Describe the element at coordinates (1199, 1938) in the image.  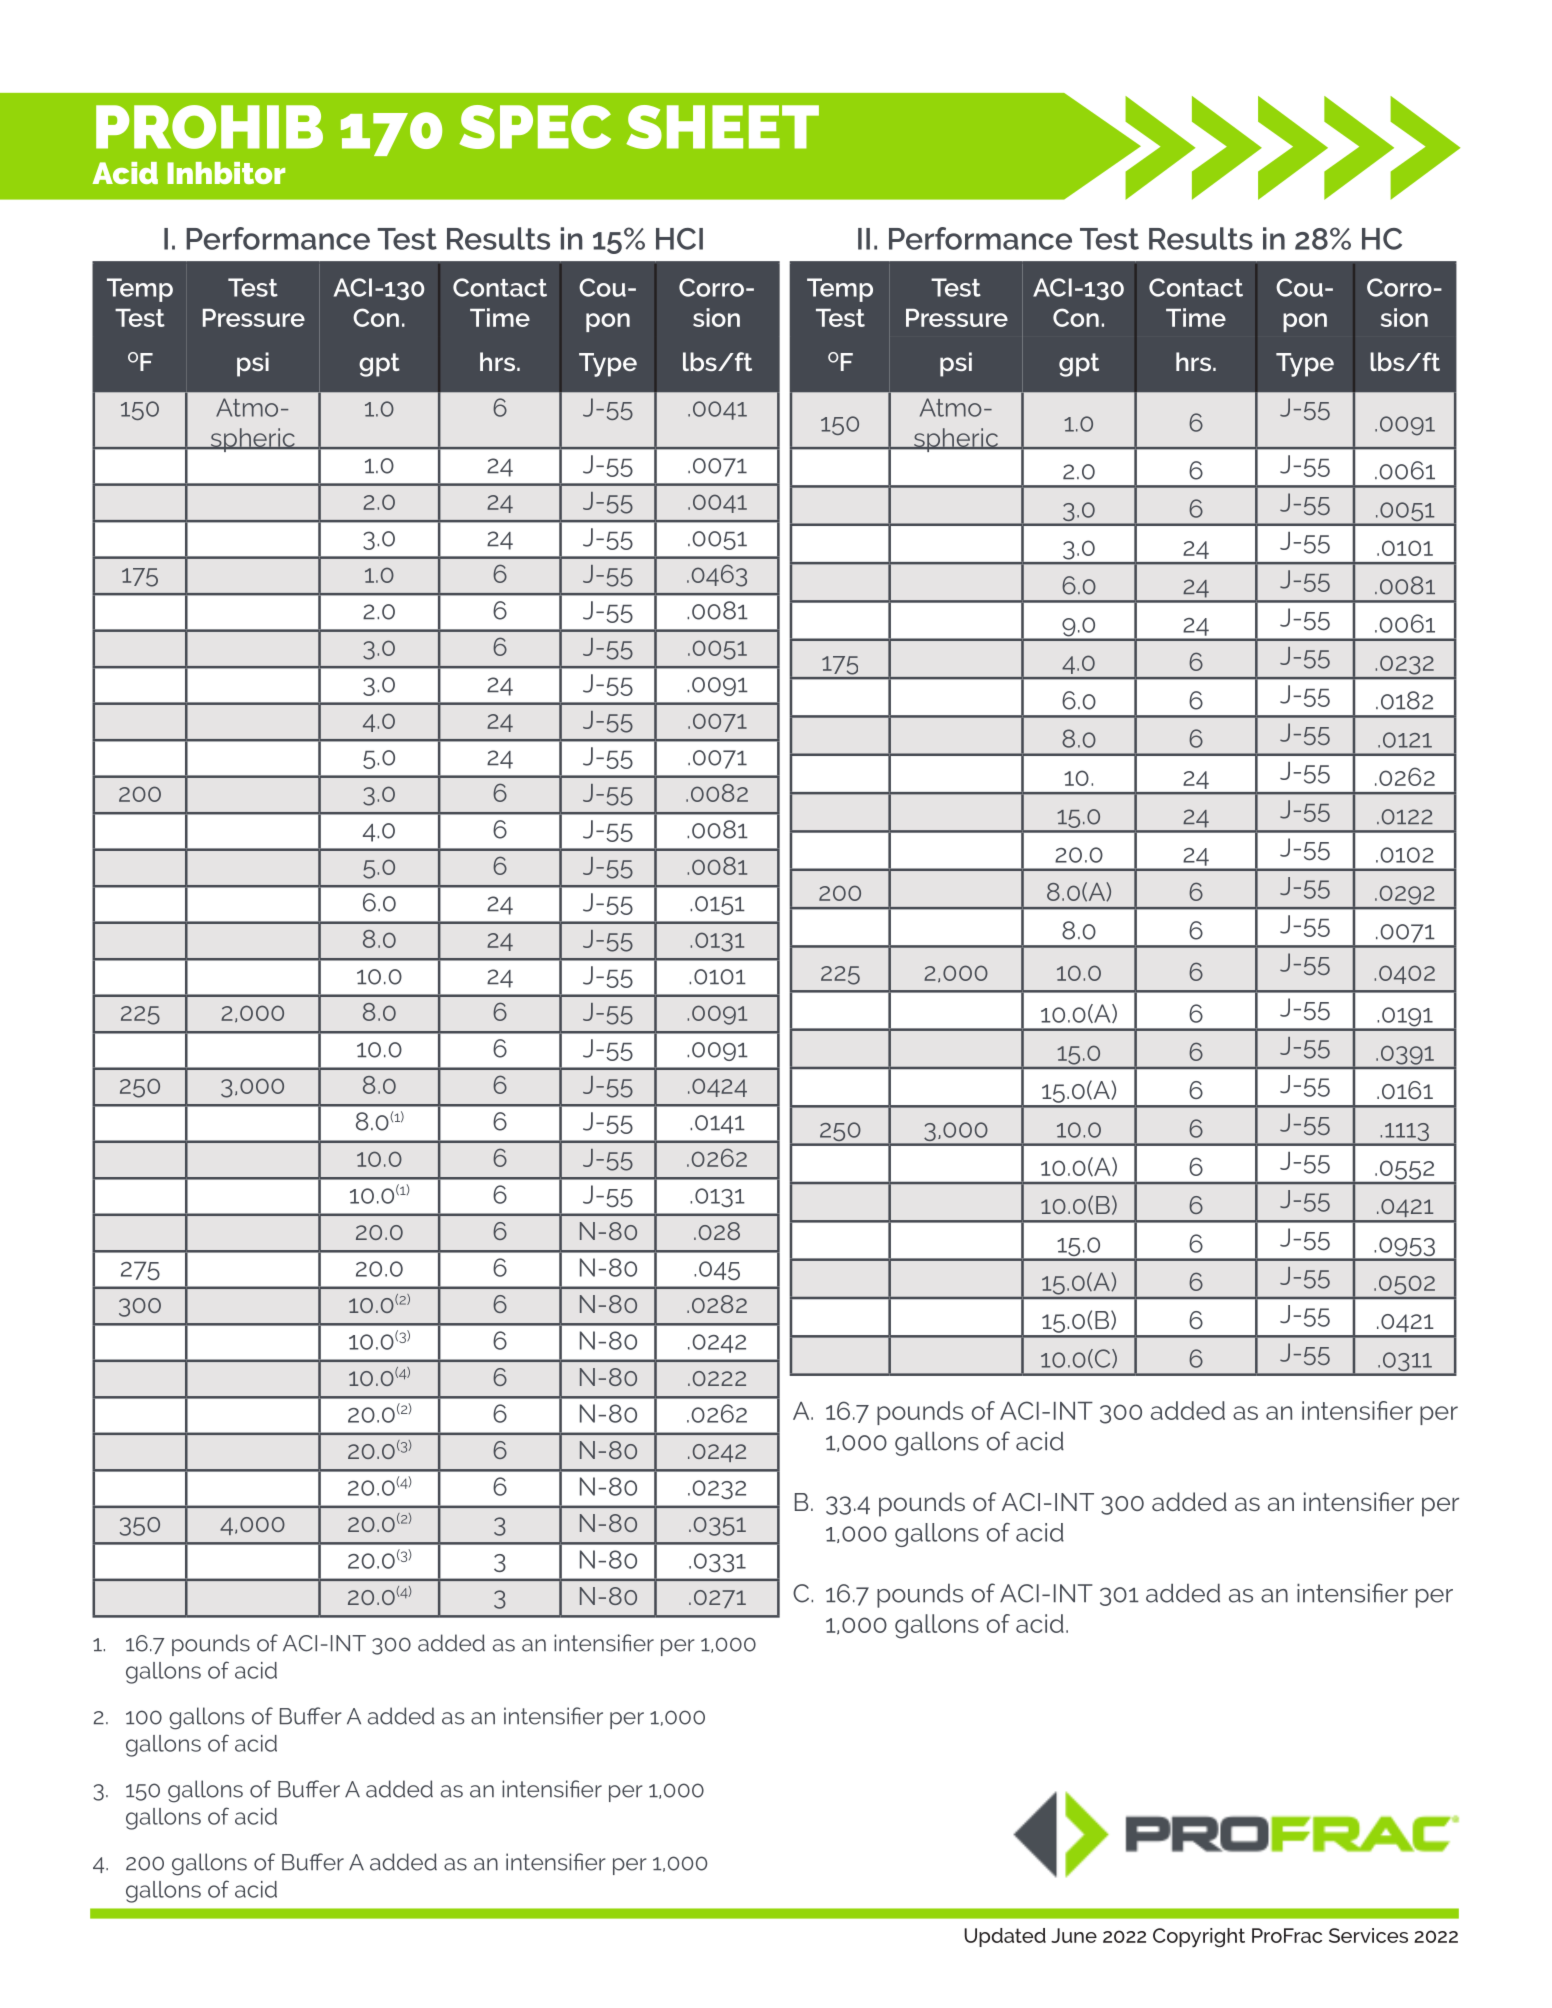
I see `Copyright` at that location.
